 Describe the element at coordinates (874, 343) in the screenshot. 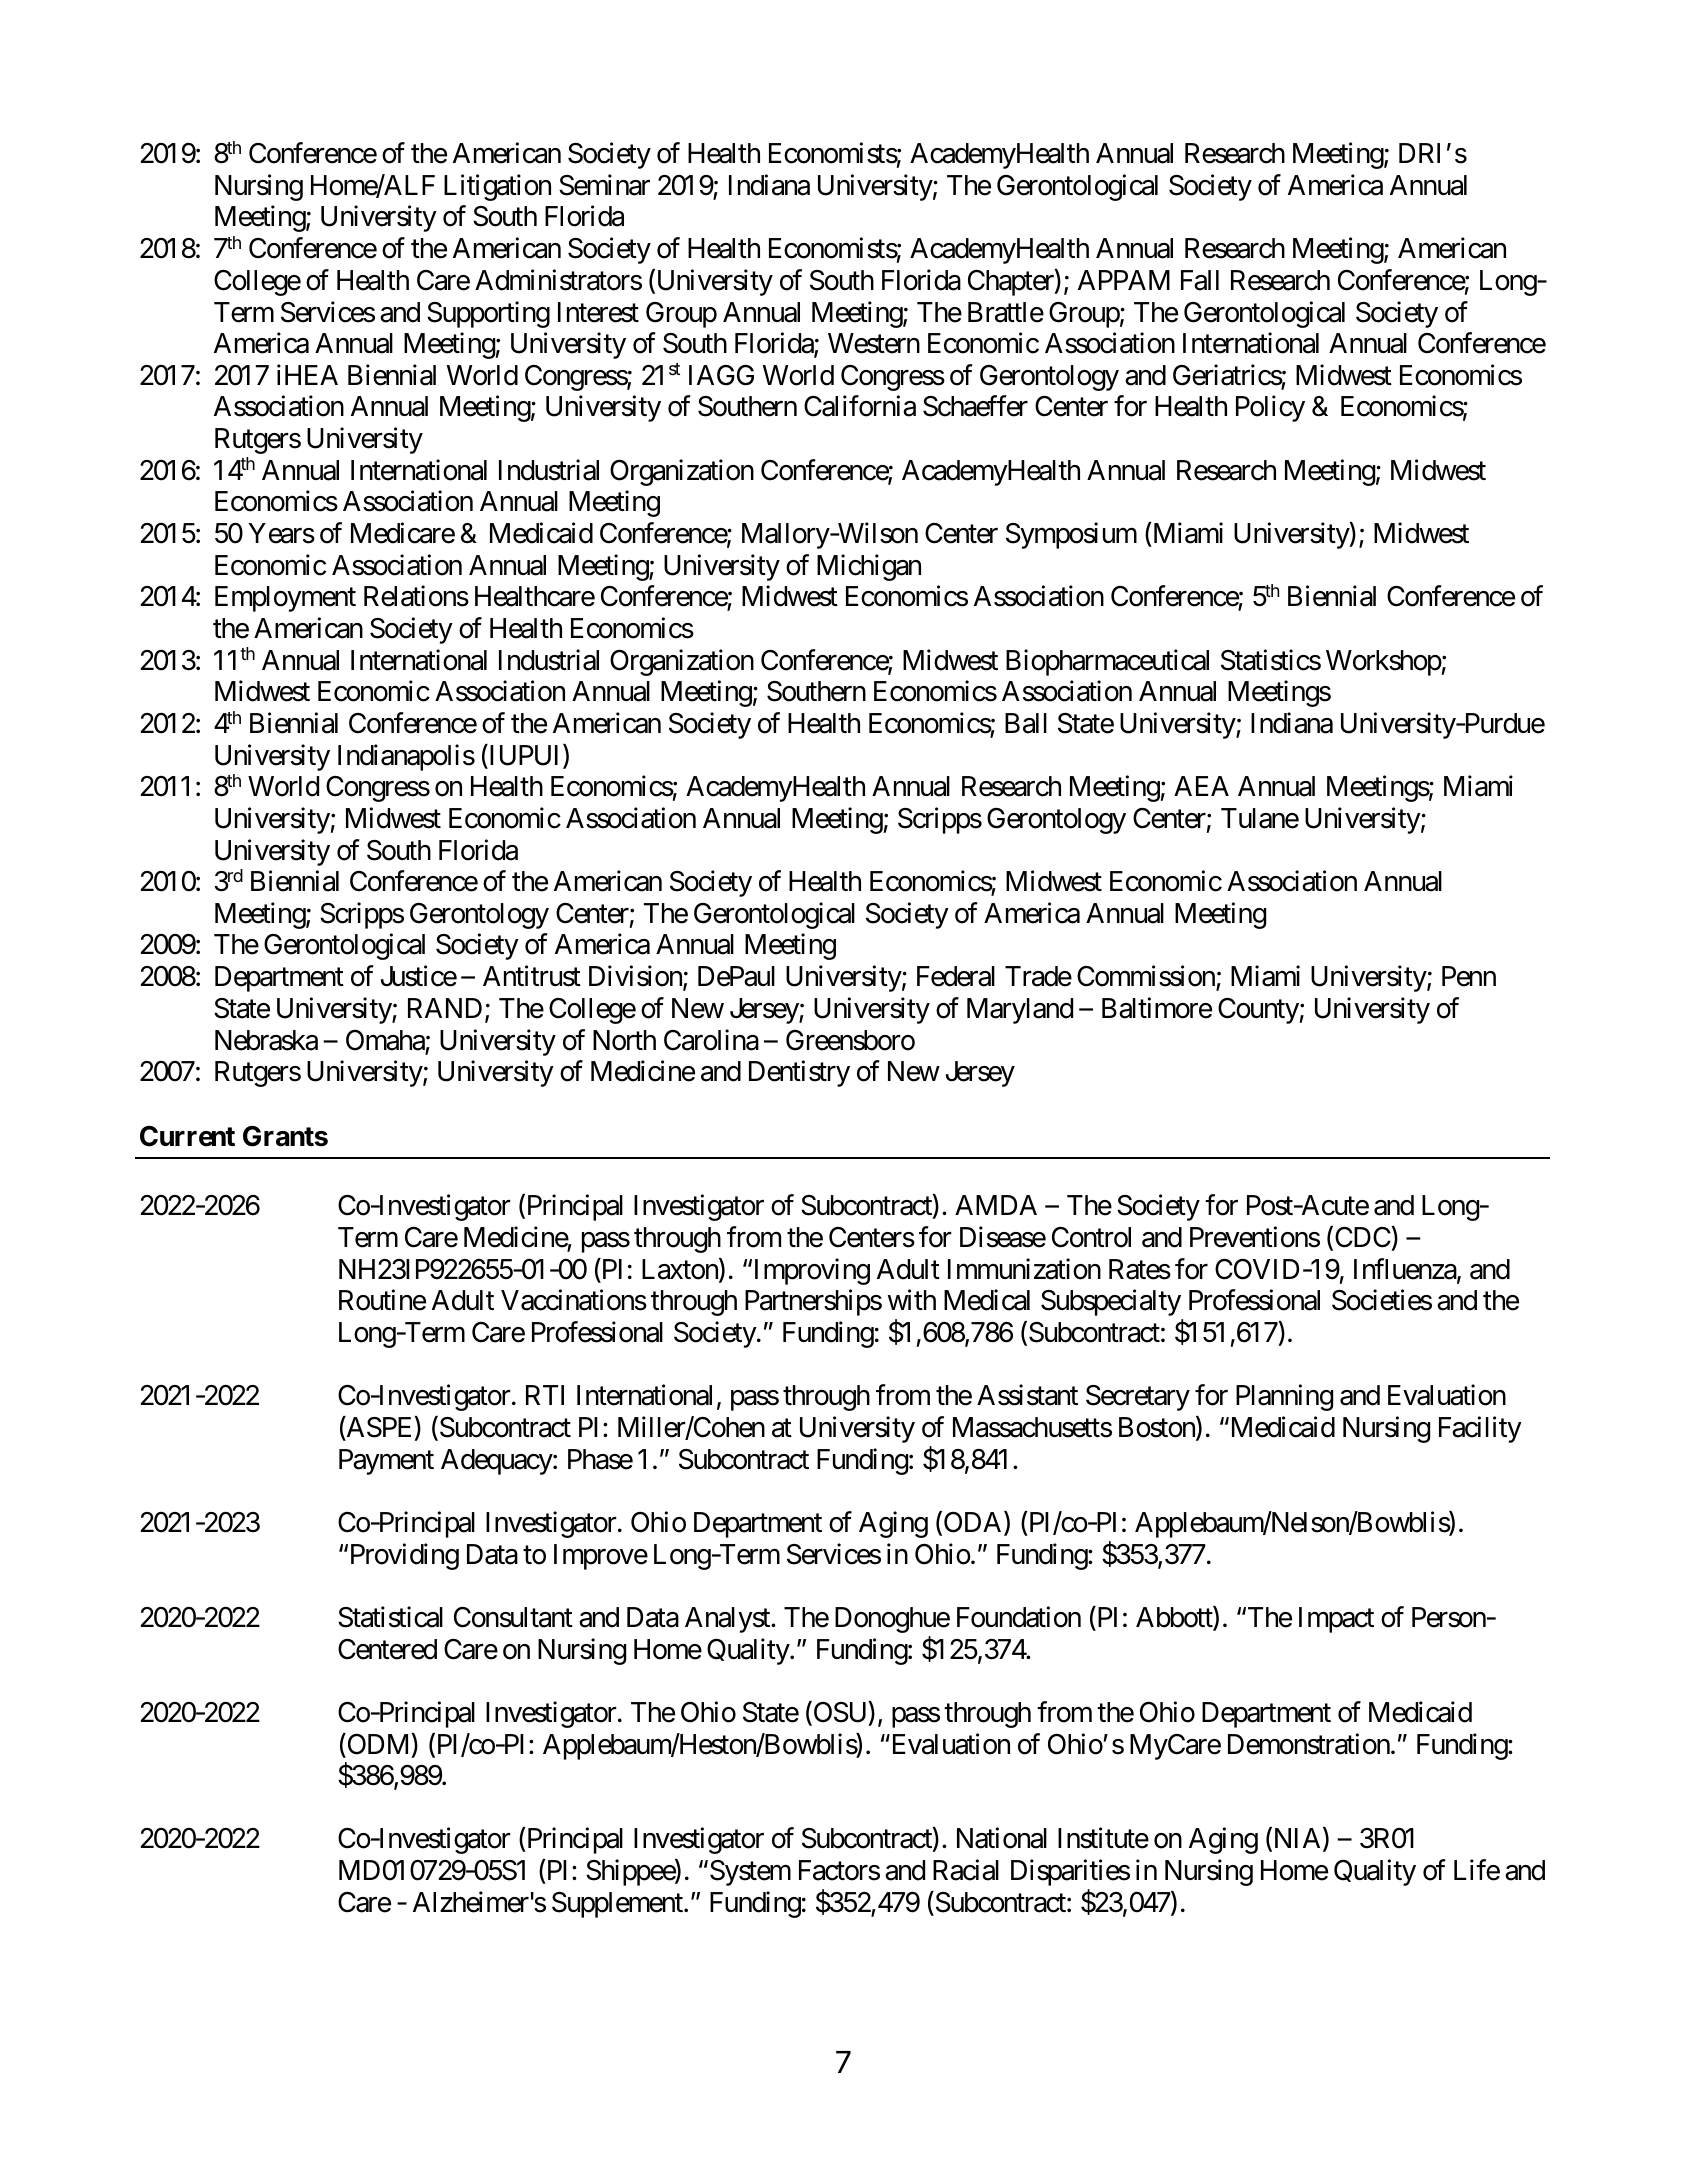

I see `Western` at that location.
